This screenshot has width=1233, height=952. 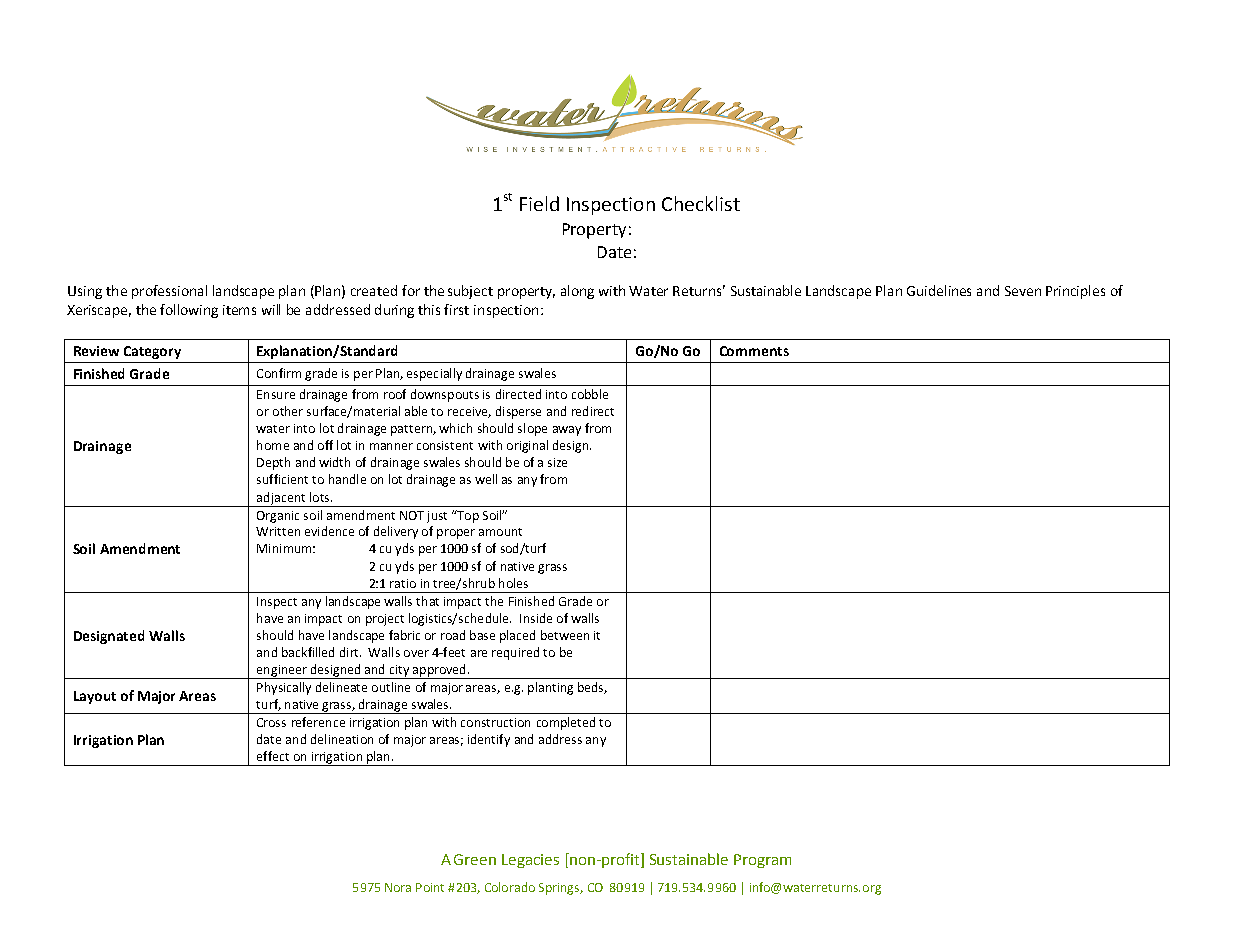 What do you see at coordinates (169, 292) in the screenshot?
I see `professional` at bounding box center [169, 292].
